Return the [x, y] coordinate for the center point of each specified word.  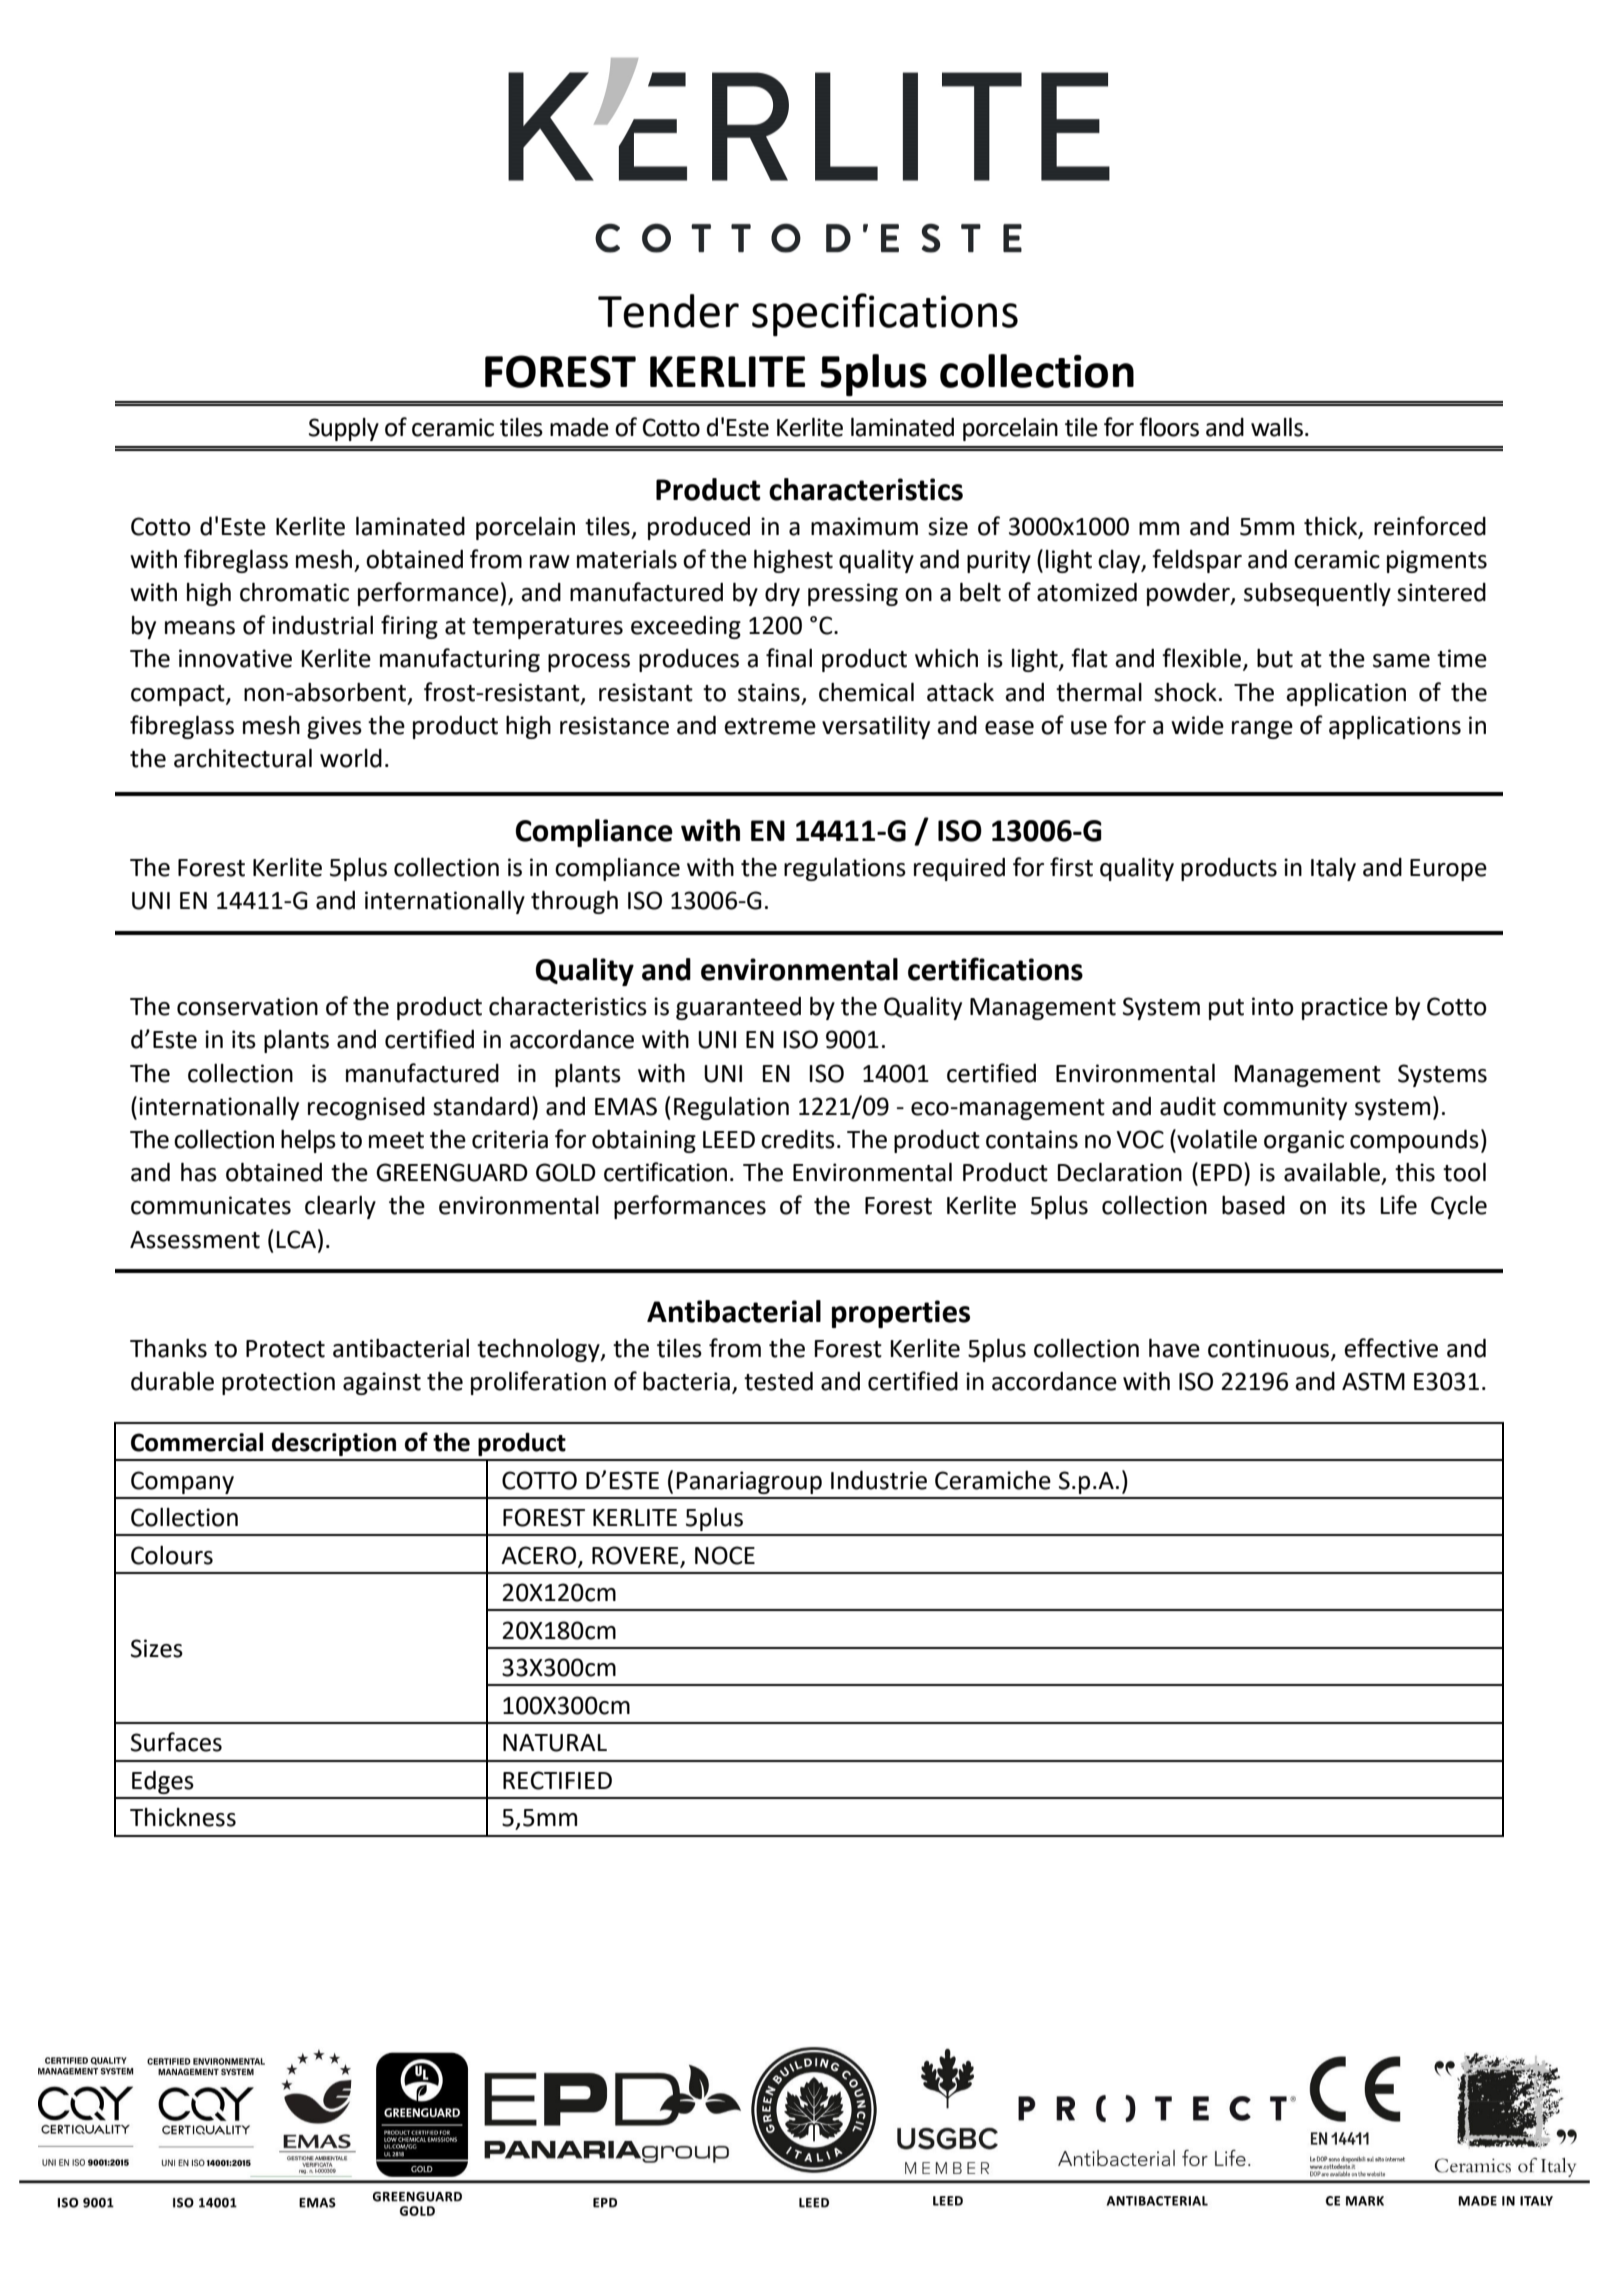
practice [1345, 1008]
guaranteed [738, 1008]
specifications [885, 314]
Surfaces [176, 1742]
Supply [344, 429]
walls [1277, 427]
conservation [247, 1006]
